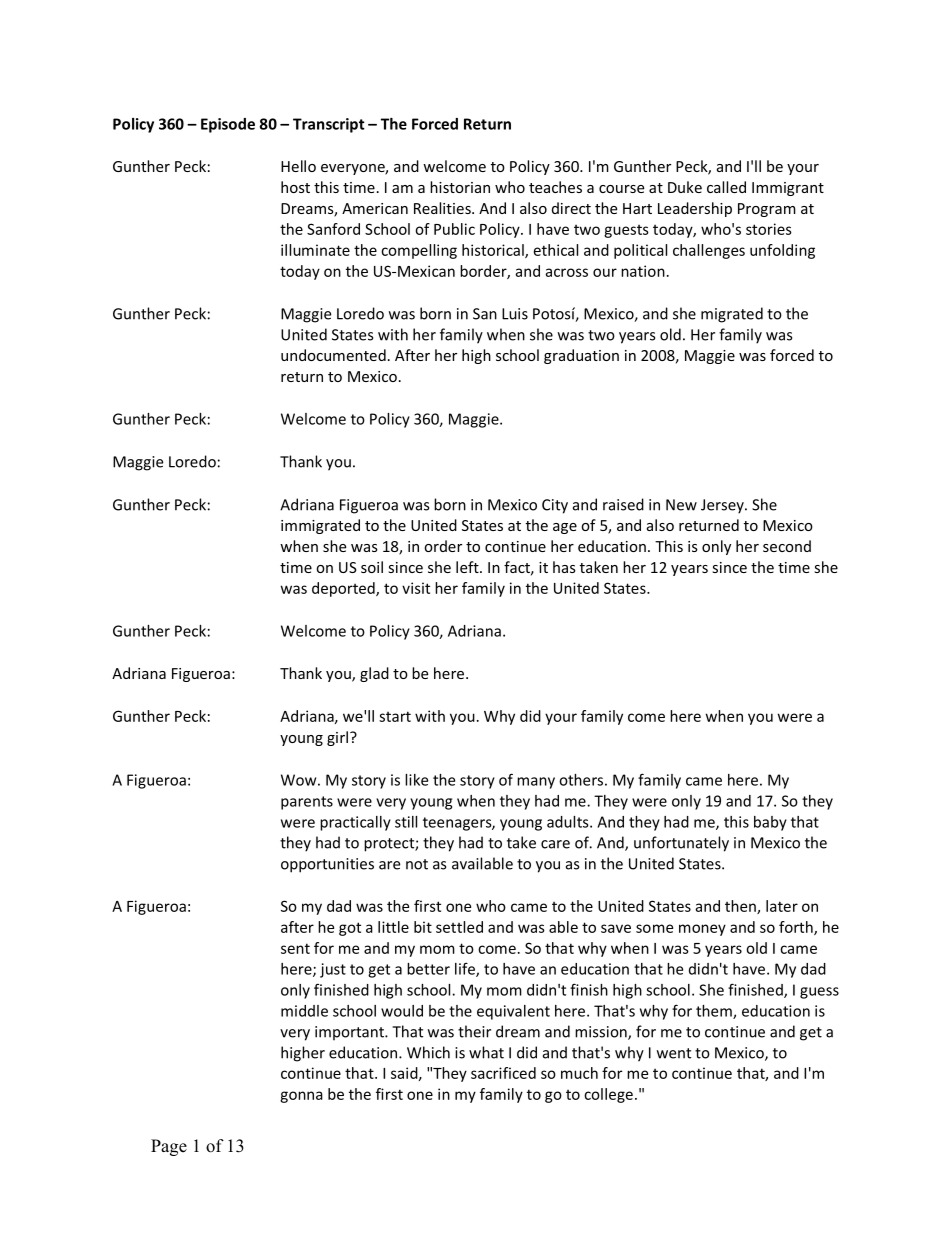 The height and width of the image is (1233, 952). What do you see at coordinates (301, 1097) in the image?
I see `gonna` at bounding box center [301, 1097].
